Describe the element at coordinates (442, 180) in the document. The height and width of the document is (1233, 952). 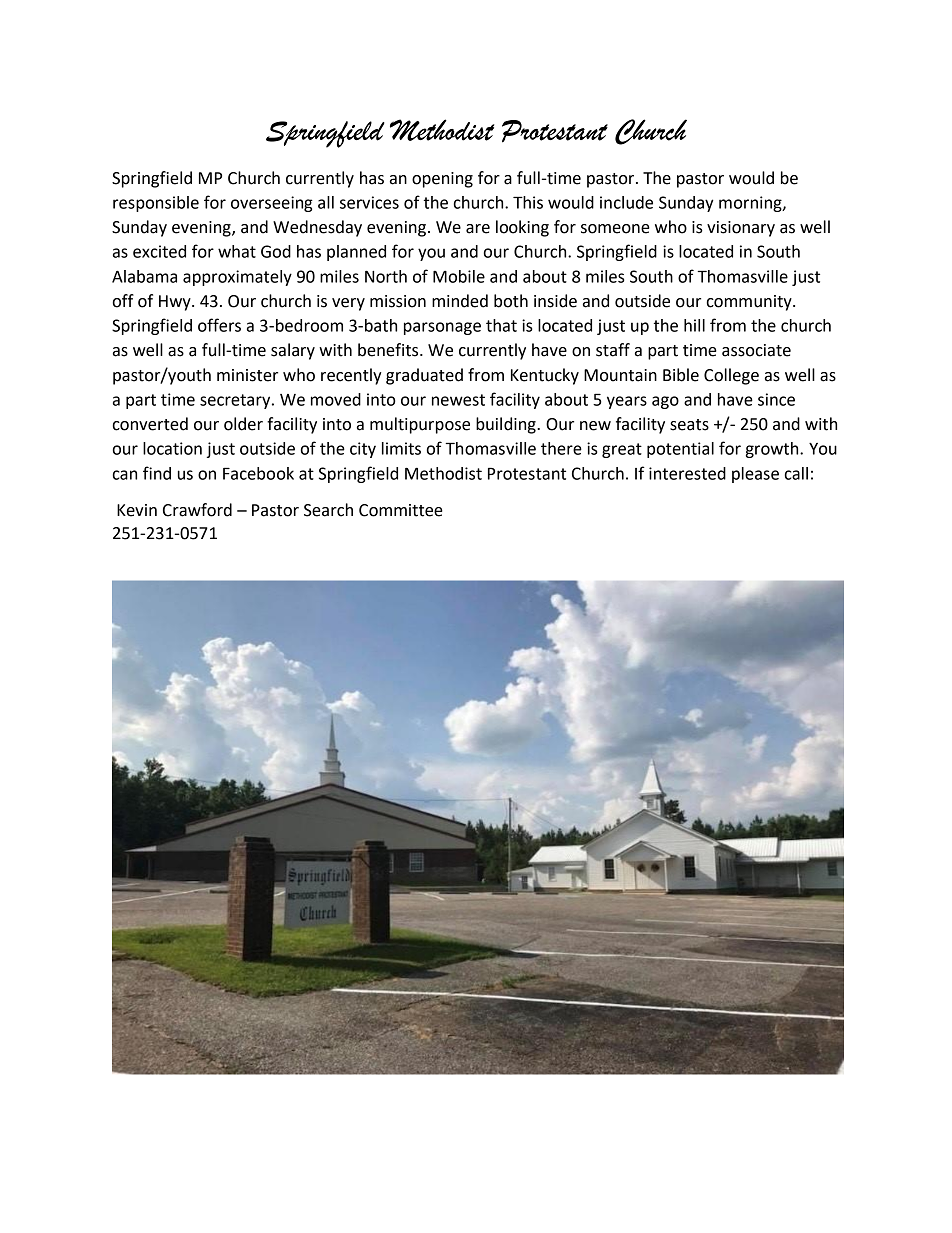
I see `opening` at that location.
